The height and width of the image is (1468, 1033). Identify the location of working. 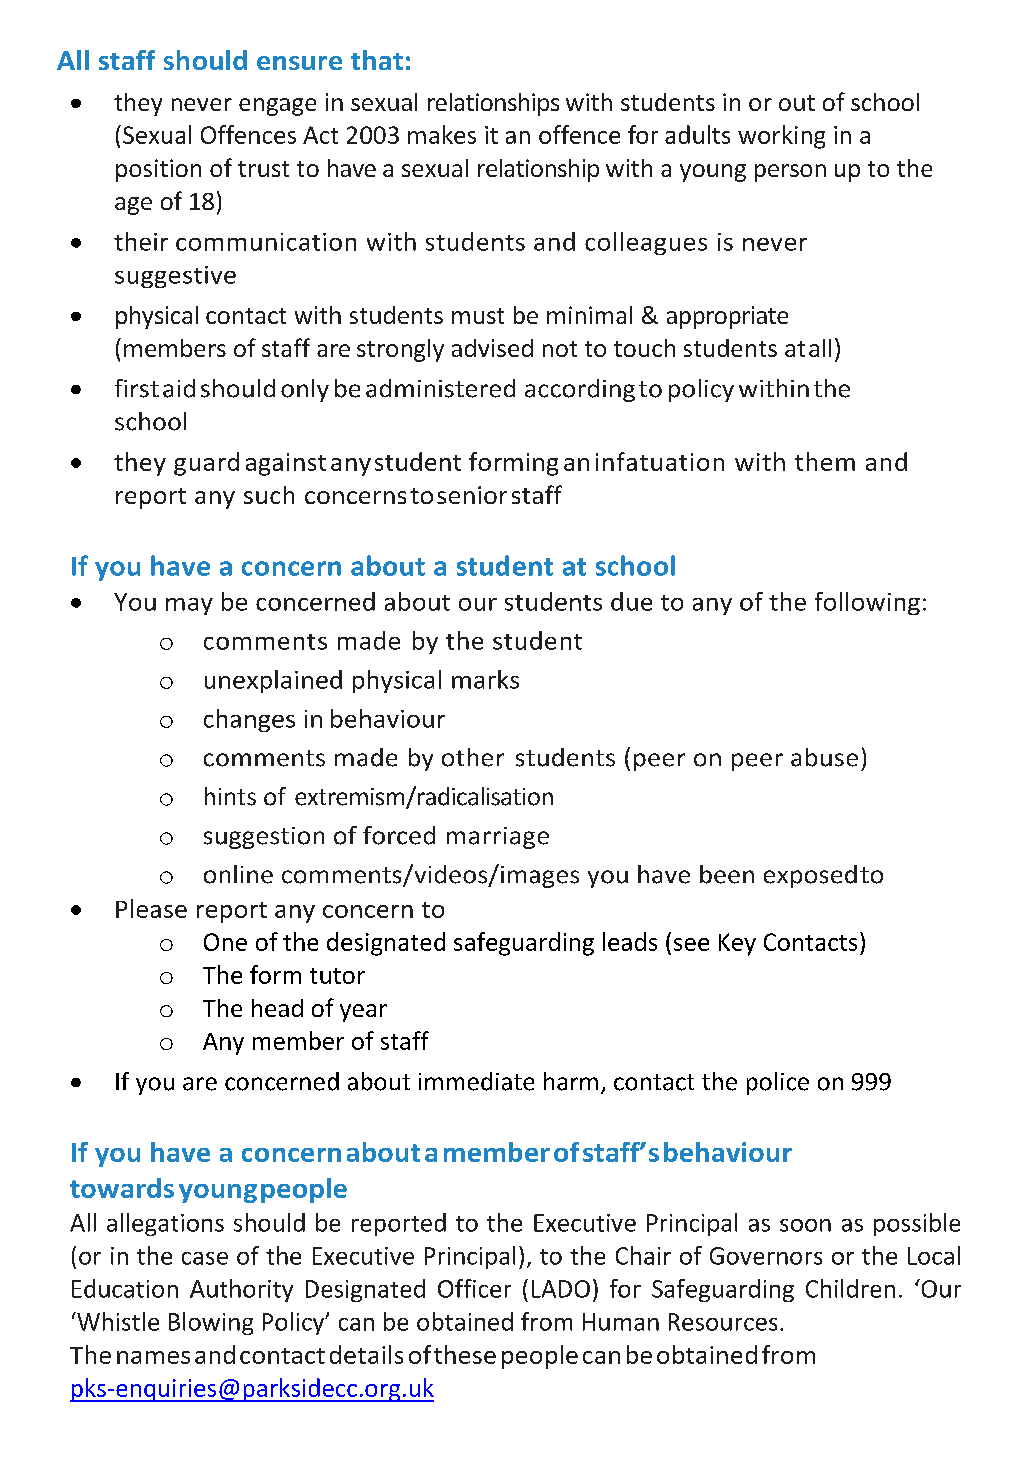
(781, 137).
